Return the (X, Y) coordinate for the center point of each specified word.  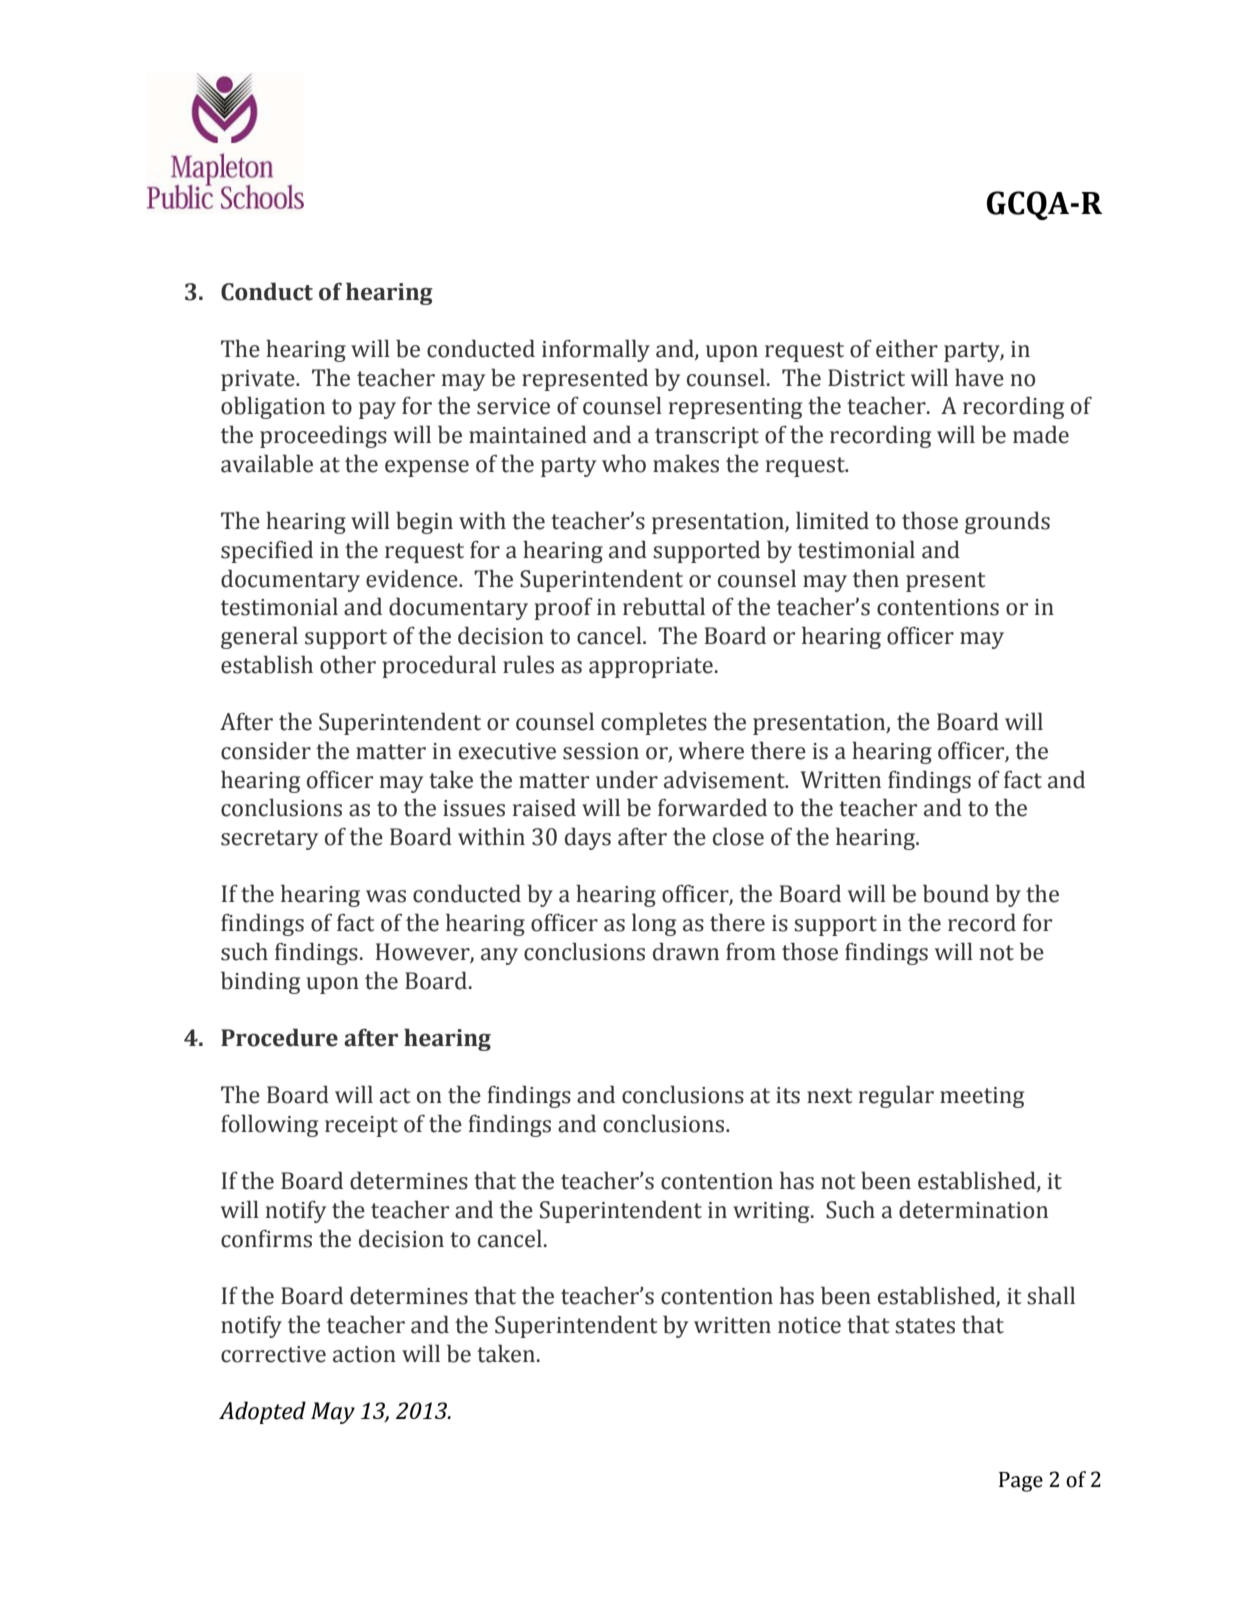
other (348, 664)
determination (973, 1209)
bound (956, 893)
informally (596, 350)
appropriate (651, 667)
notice (809, 1325)
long (654, 924)
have (979, 377)
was (386, 896)
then (876, 578)
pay (377, 410)
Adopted (262, 1412)
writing (772, 1212)
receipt (361, 1126)
